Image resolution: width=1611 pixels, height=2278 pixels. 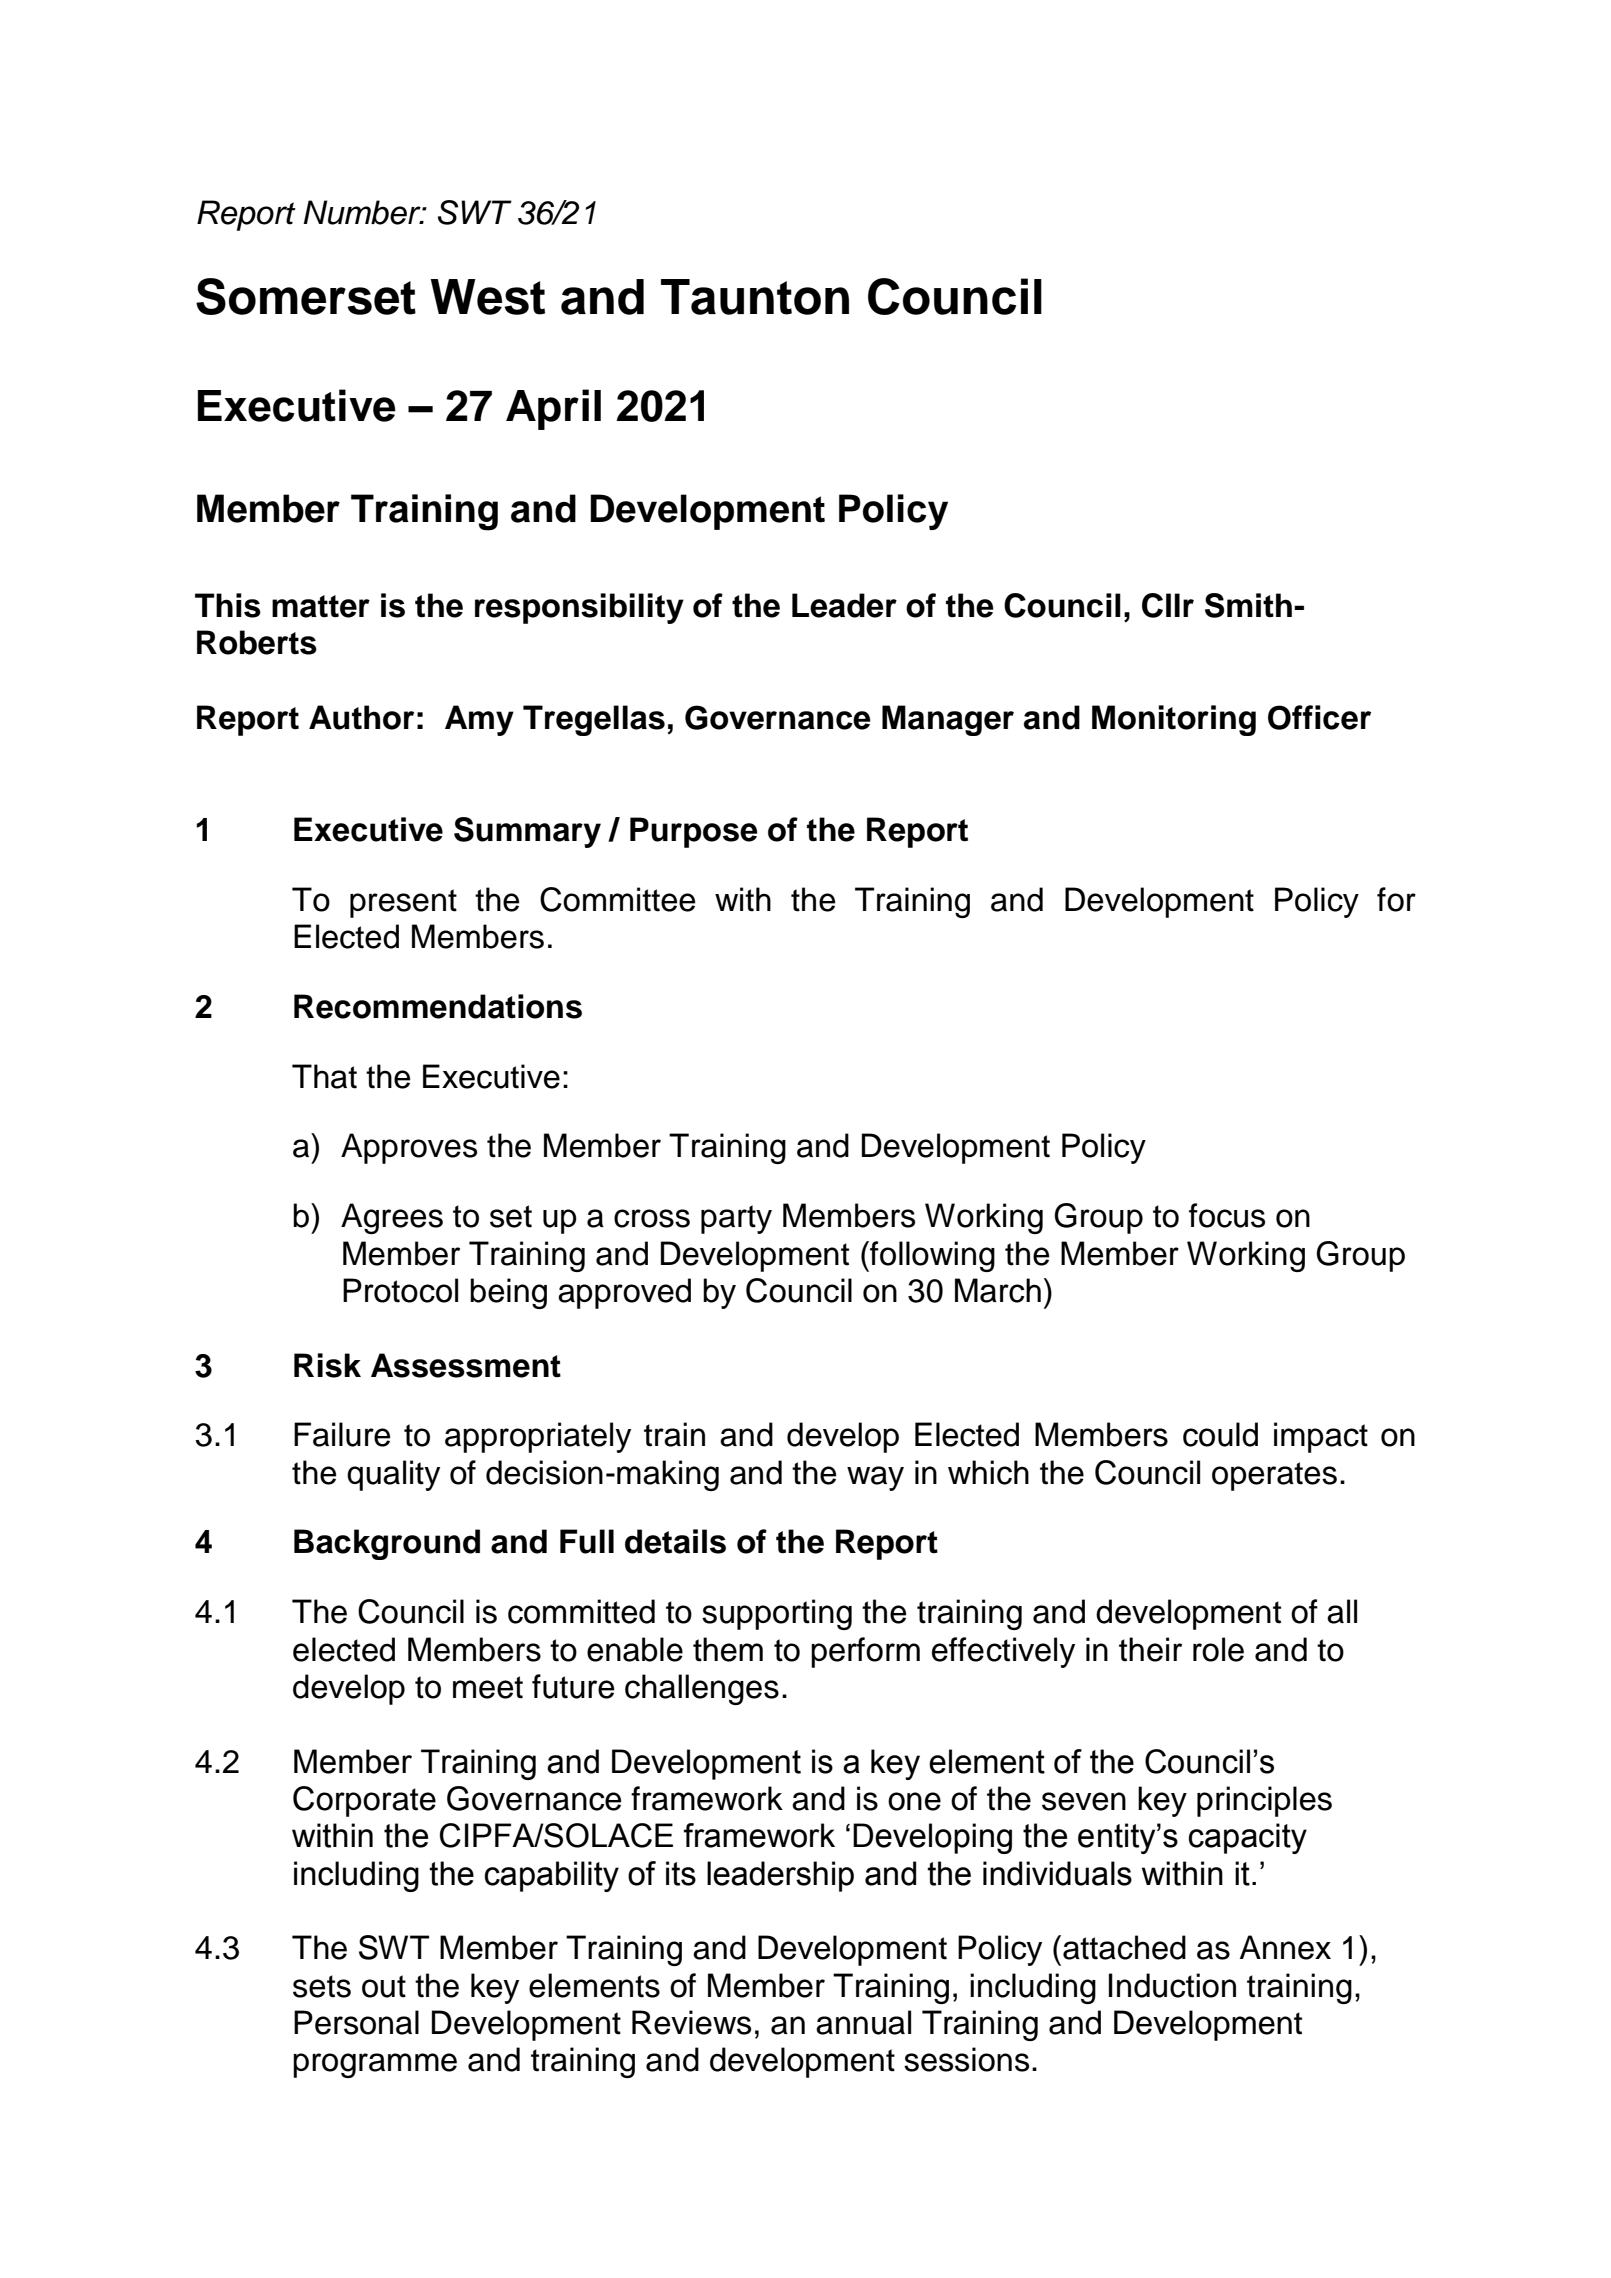 What do you see at coordinates (694, 832) in the image?
I see `Purpose` at bounding box center [694, 832].
